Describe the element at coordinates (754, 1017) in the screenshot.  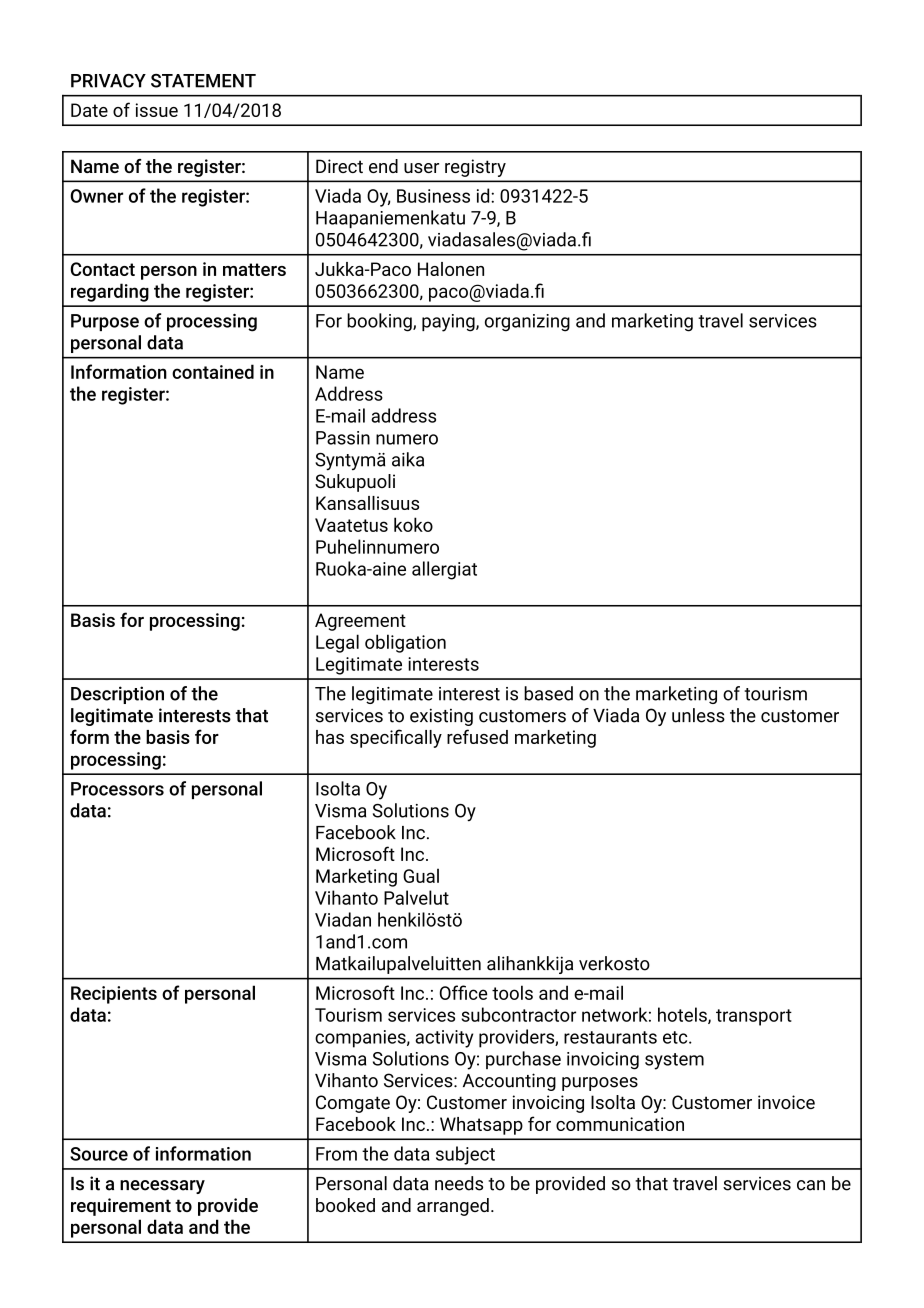
I see `transport` at that location.
